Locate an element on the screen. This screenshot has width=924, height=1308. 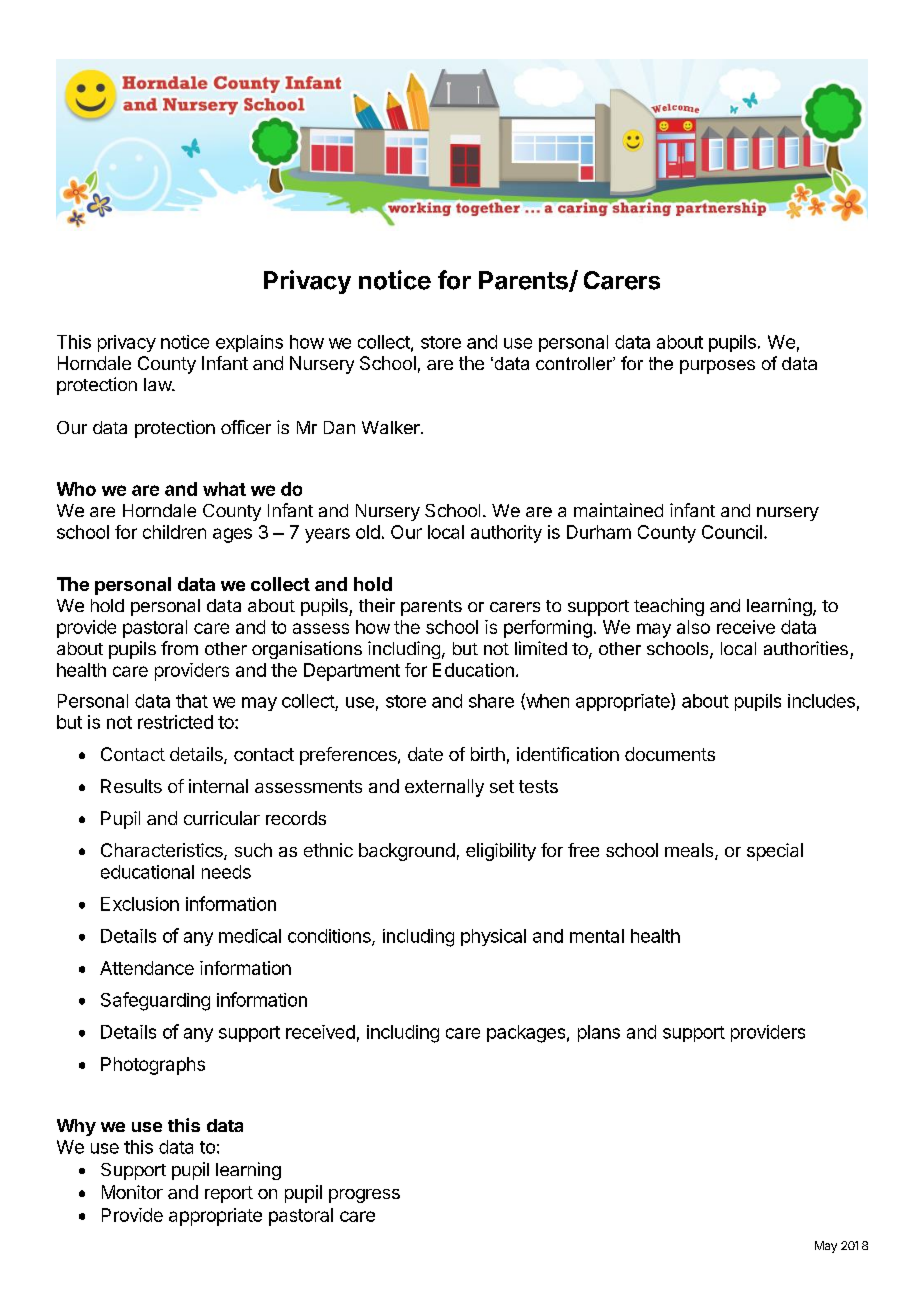
progress is located at coordinates (364, 1196).
